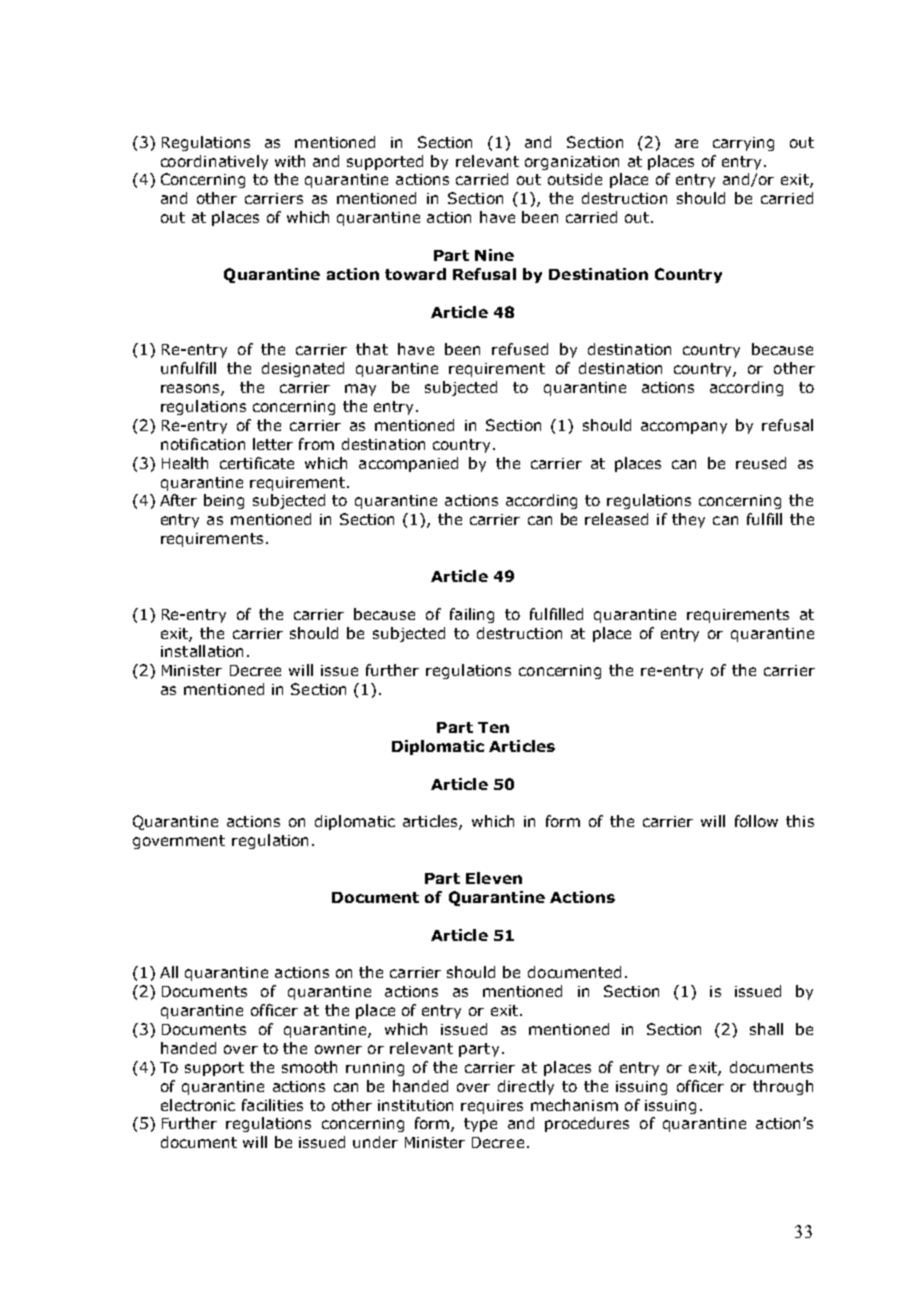 Image resolution: width=924 pixels, height=1308 pixels. Describe the element at coordinates (783, 1087) in the page. I see `through` at that location.
